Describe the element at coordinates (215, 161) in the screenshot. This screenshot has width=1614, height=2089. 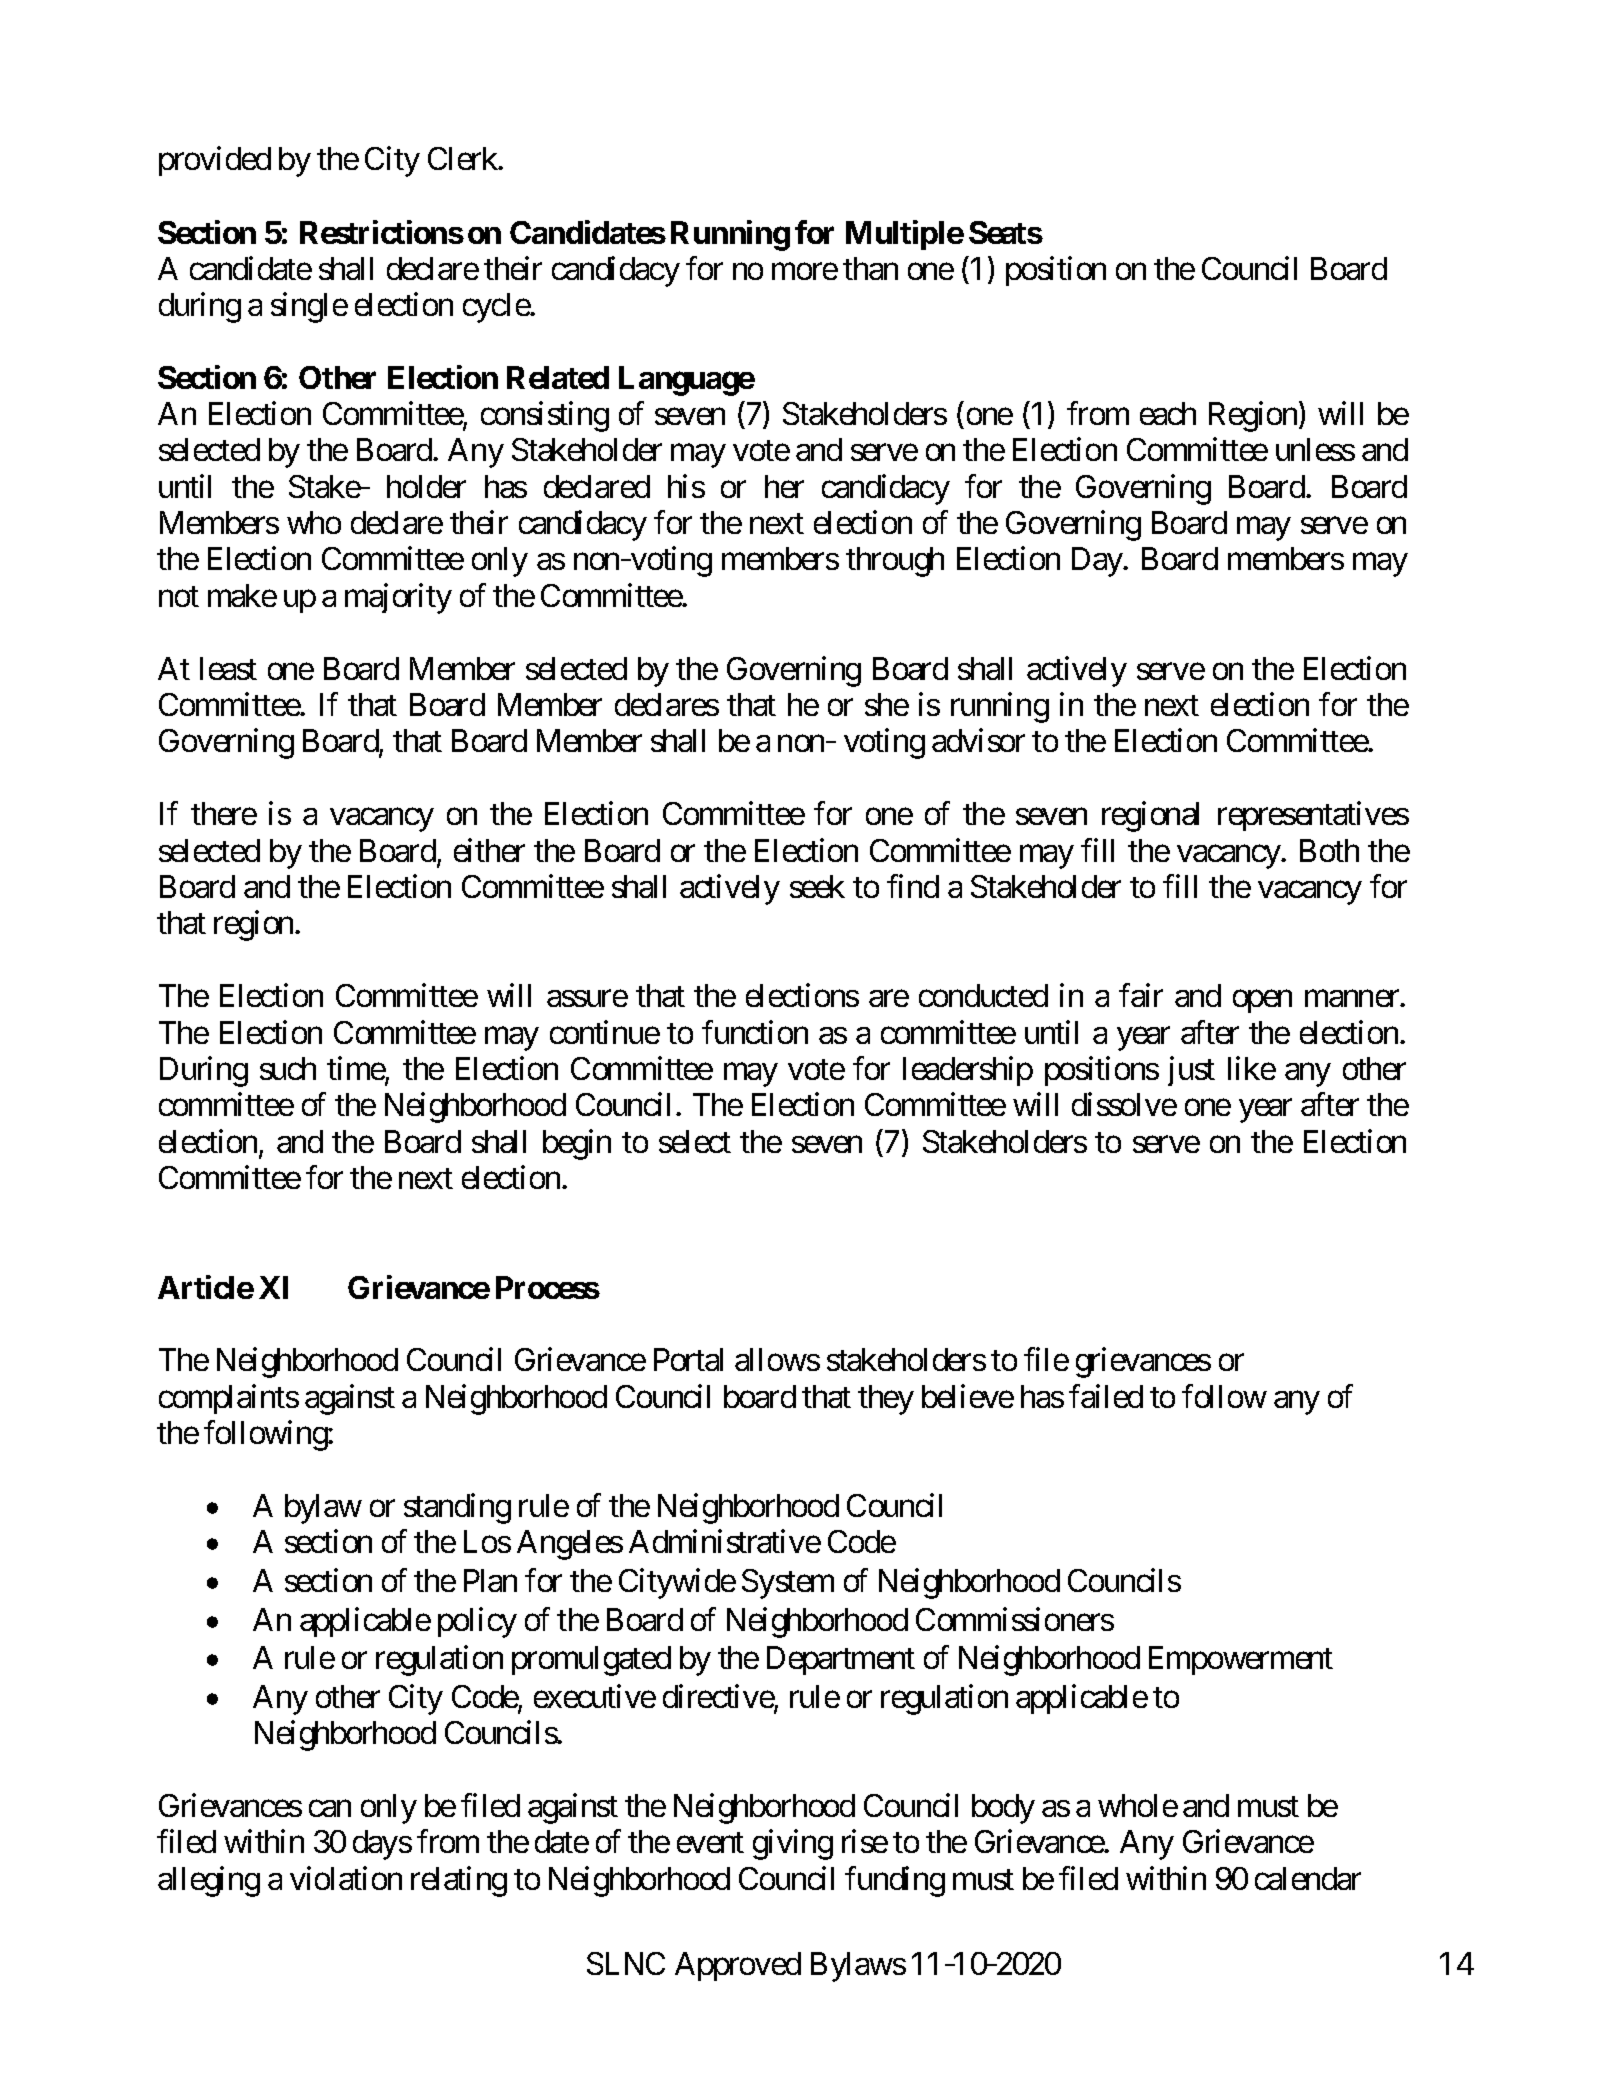
I see `provided` at that location.
